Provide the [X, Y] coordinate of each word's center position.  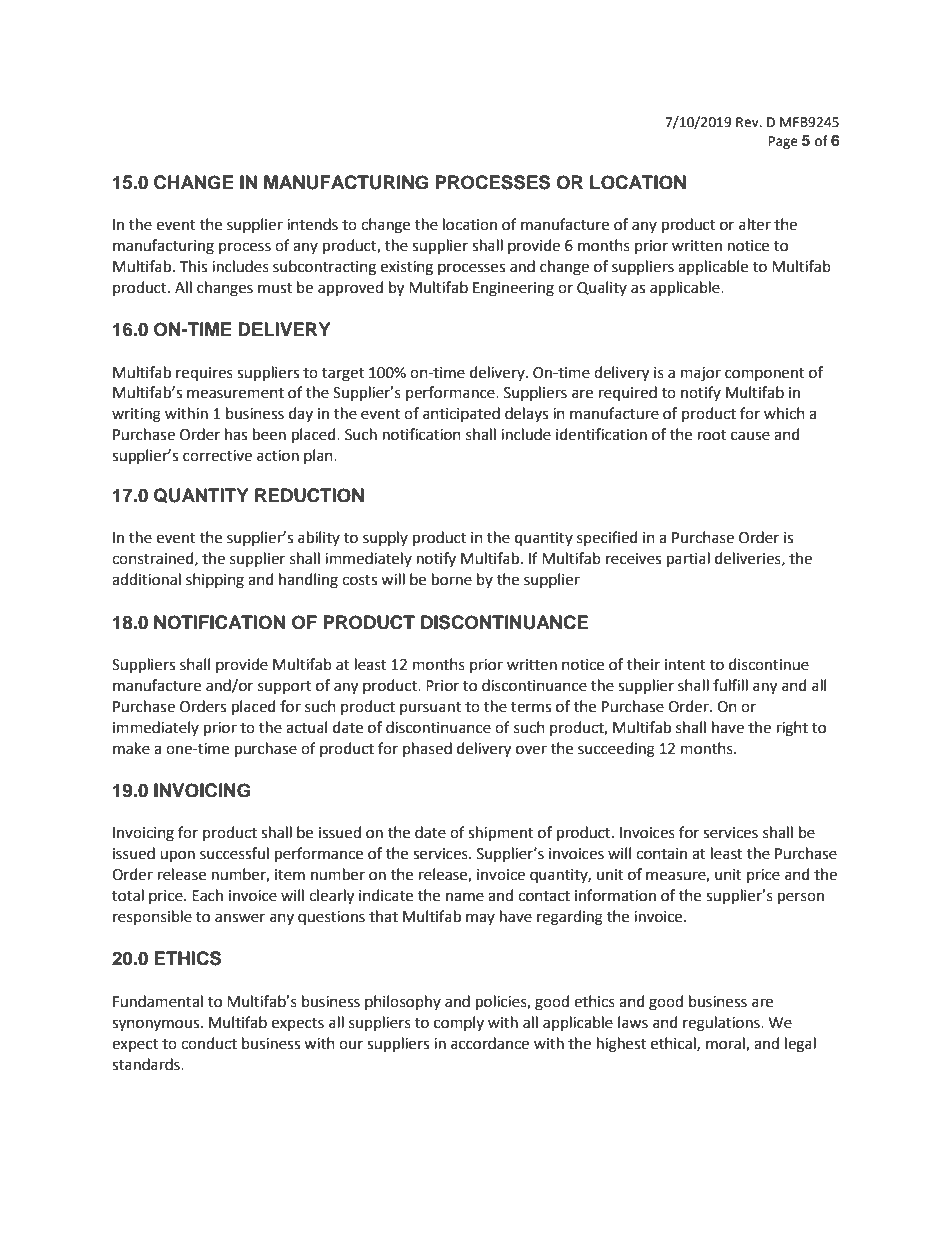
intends [312, 224]
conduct [209, 1043]
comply [459, 1023]
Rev [748, 122]
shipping [215, 581]
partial [688, 559]
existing [407, 268]
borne [452, 579]
